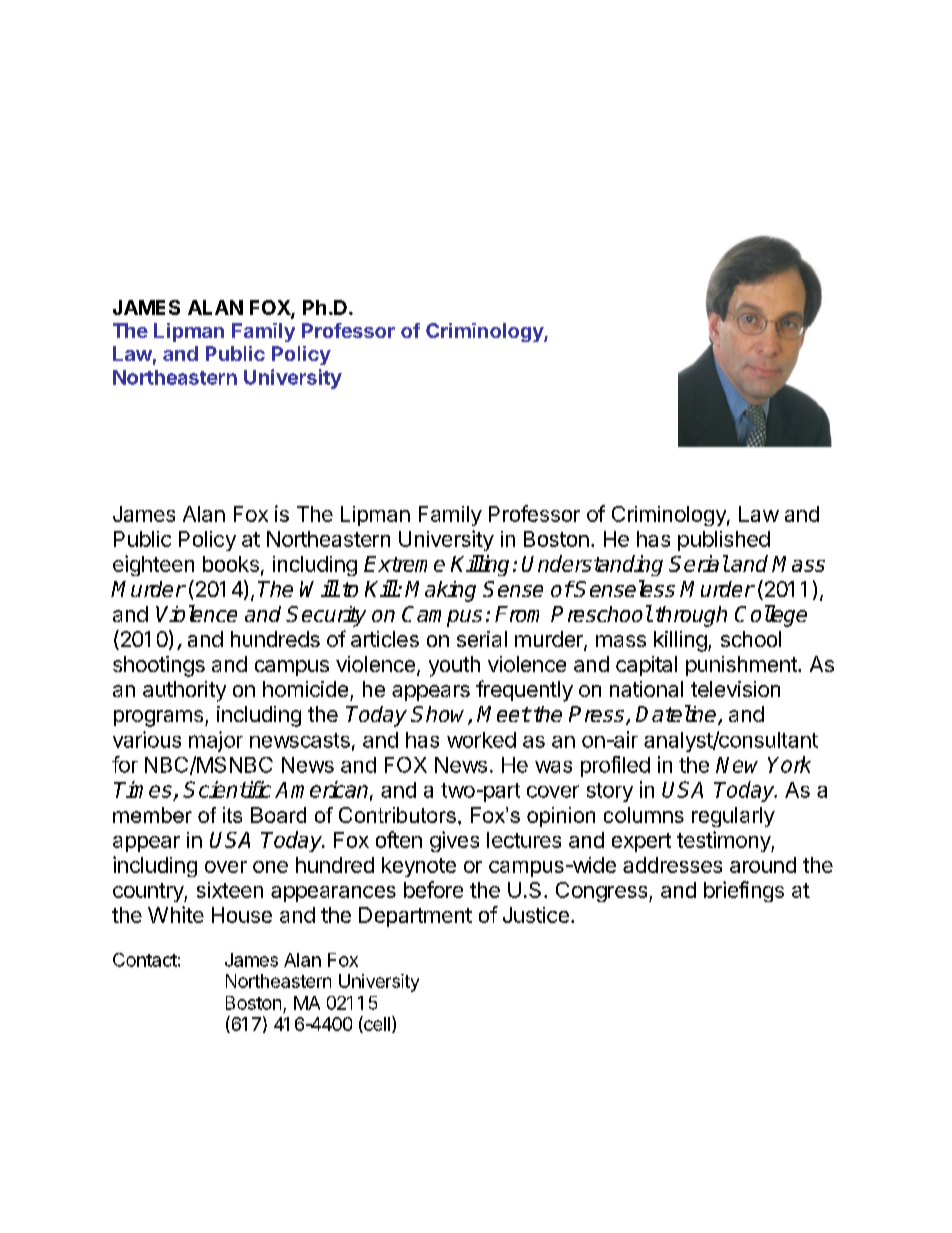  Describe the element at coordinates (742, 666) in the image. I see `punishment` at that location.
